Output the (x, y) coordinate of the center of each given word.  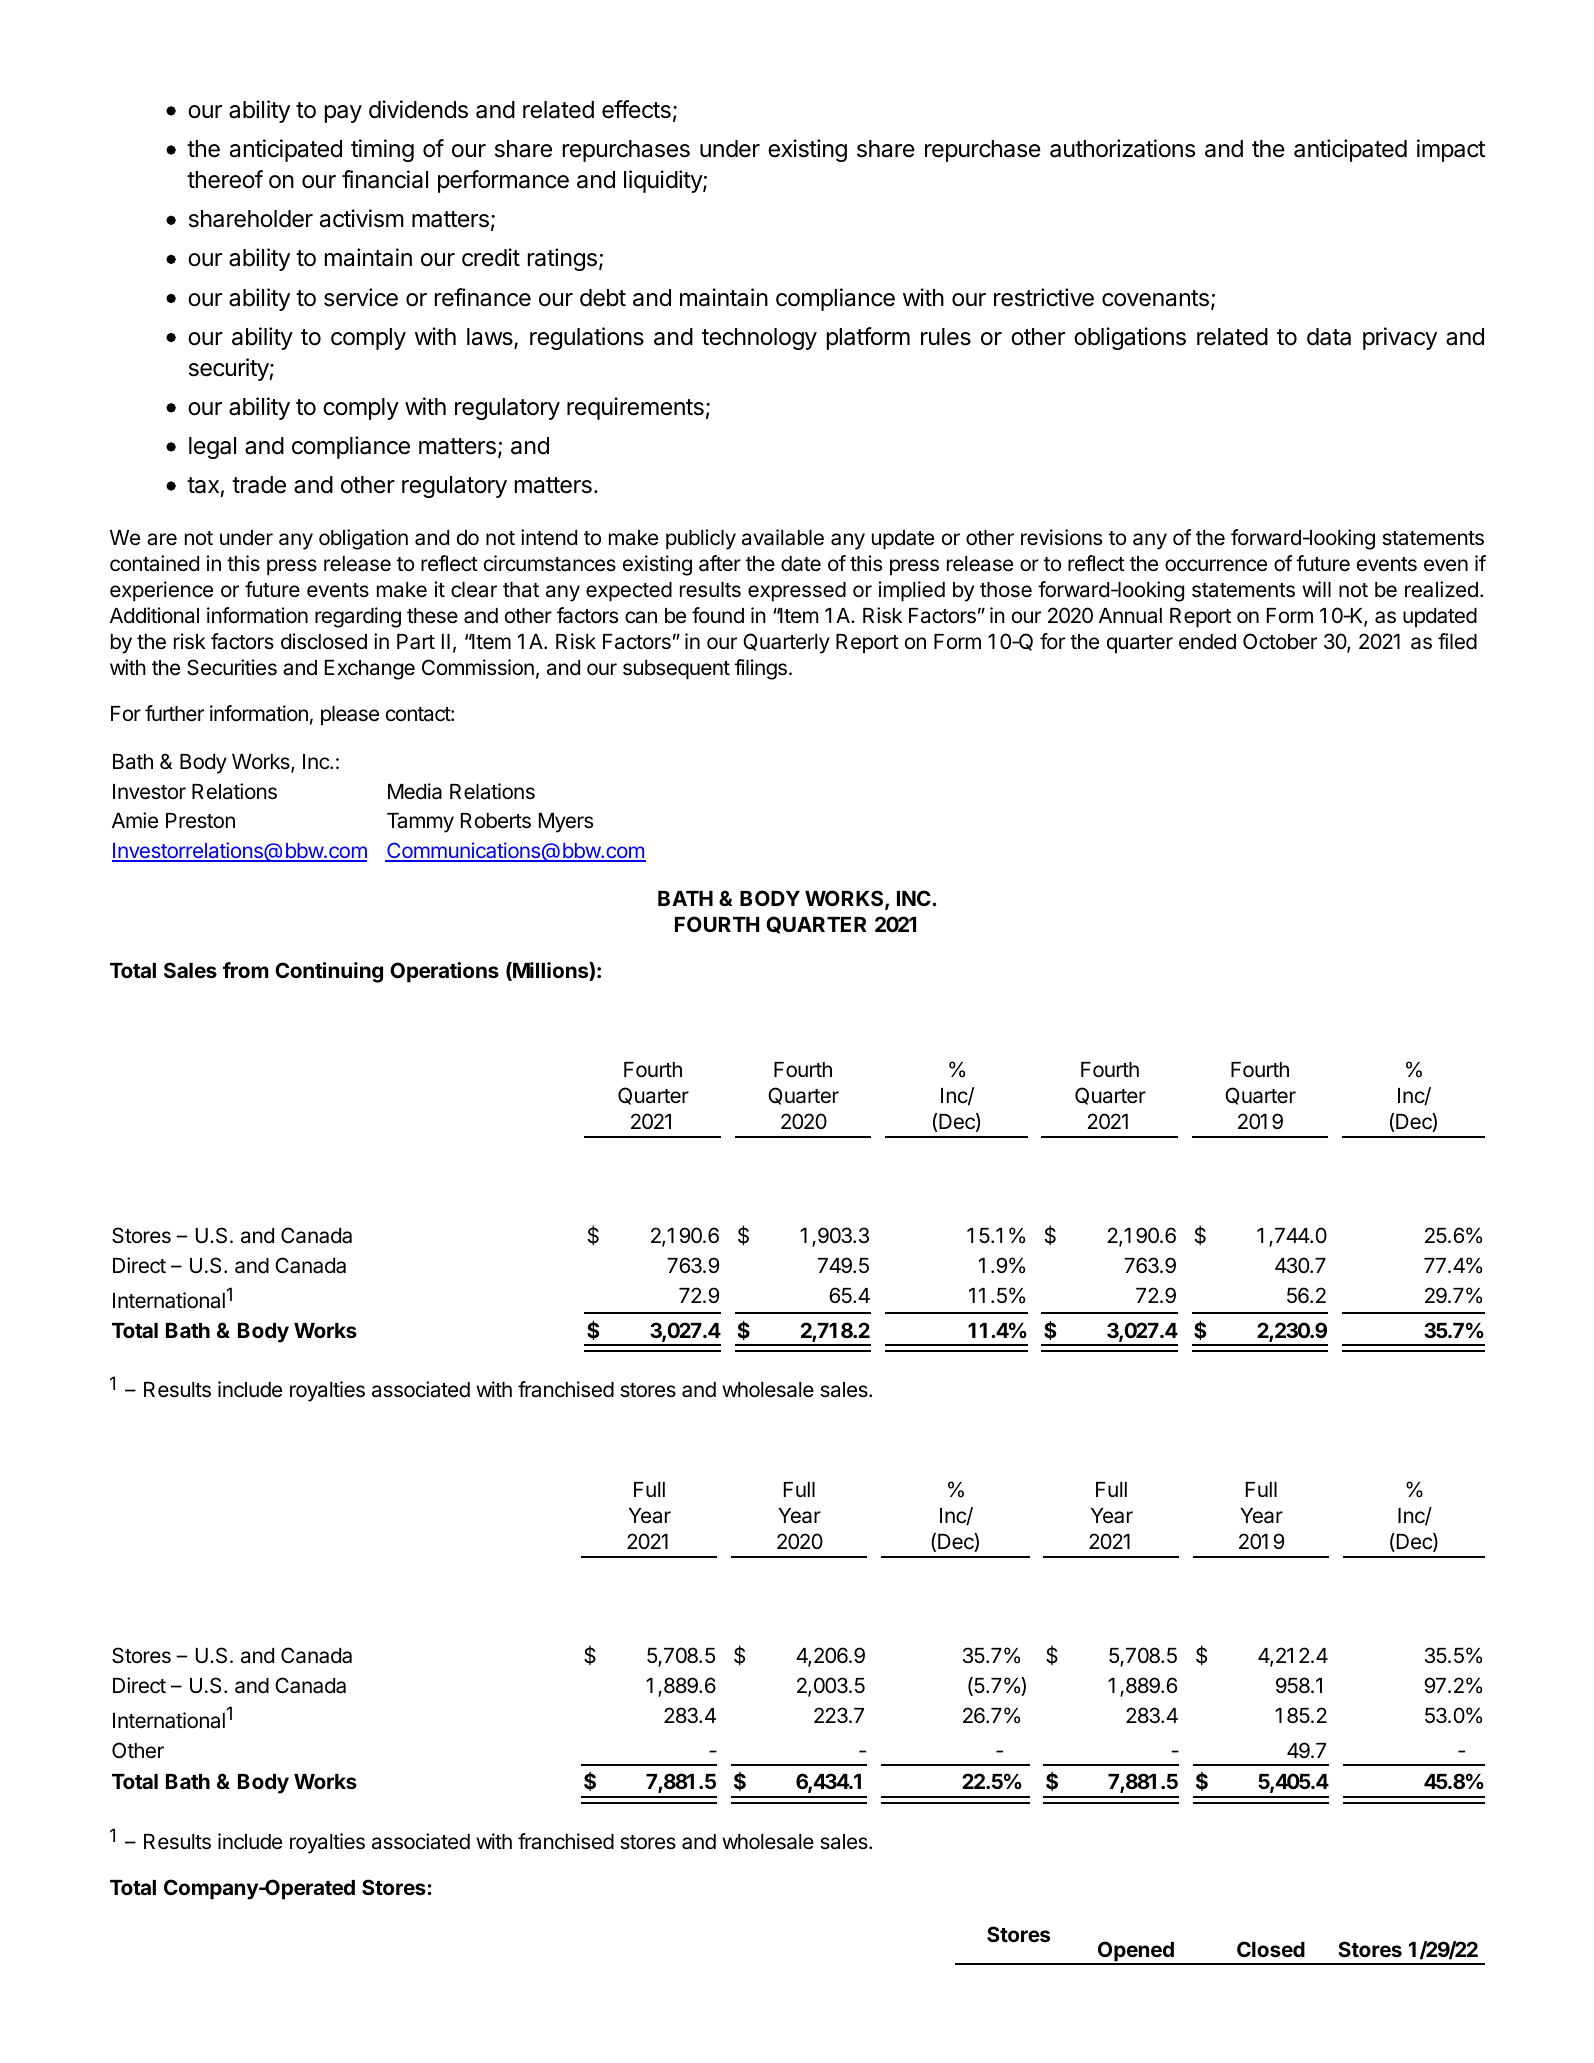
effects (636, 109)
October (1280, 641)
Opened (1136, 1952)
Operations (444, 972)
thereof (225, 179)
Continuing (329, 972)
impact (1451, 150)
